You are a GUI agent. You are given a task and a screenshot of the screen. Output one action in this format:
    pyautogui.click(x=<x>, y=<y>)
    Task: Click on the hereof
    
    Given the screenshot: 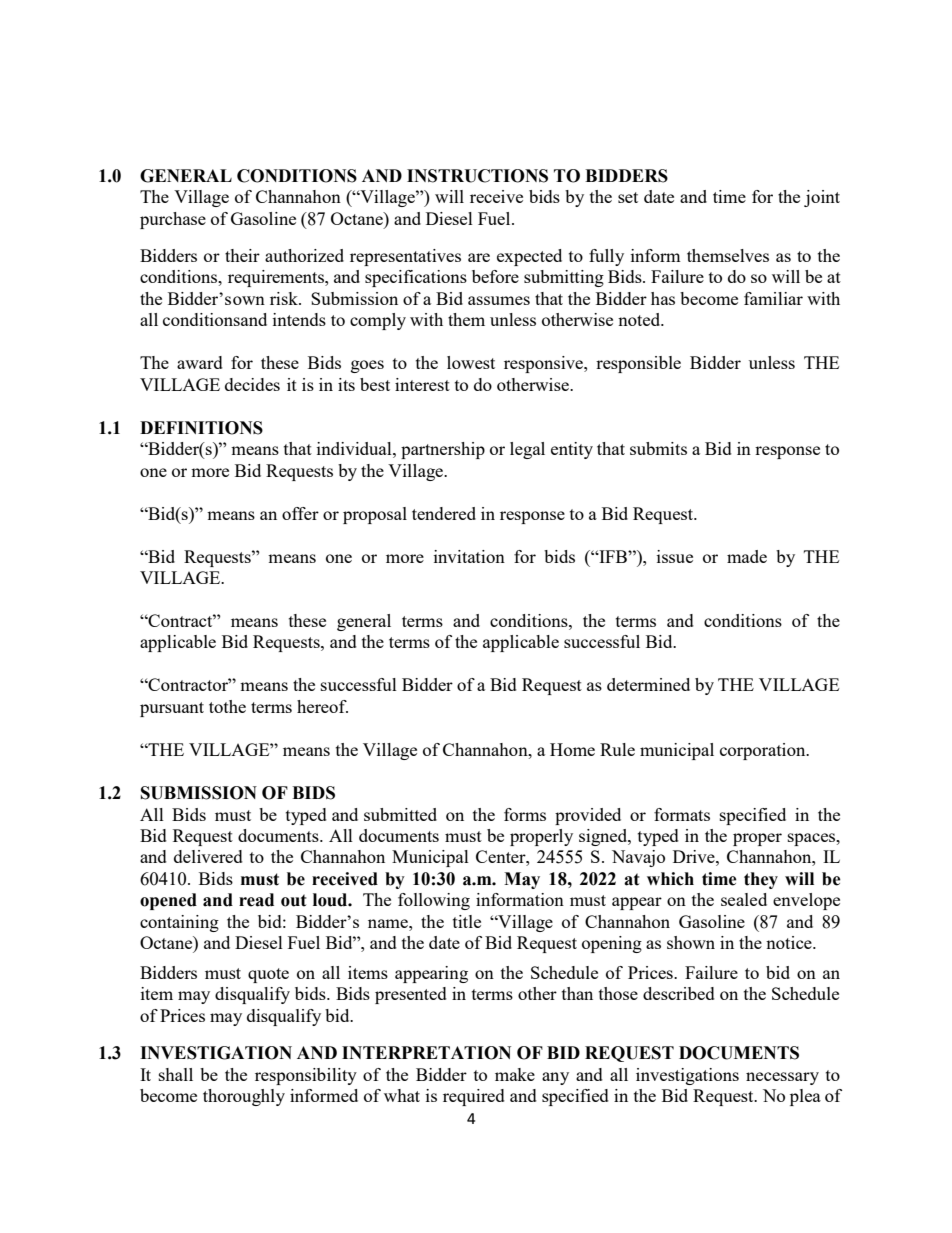 What is the action you would take?
    pyautogui.click(x=322, y=706)
